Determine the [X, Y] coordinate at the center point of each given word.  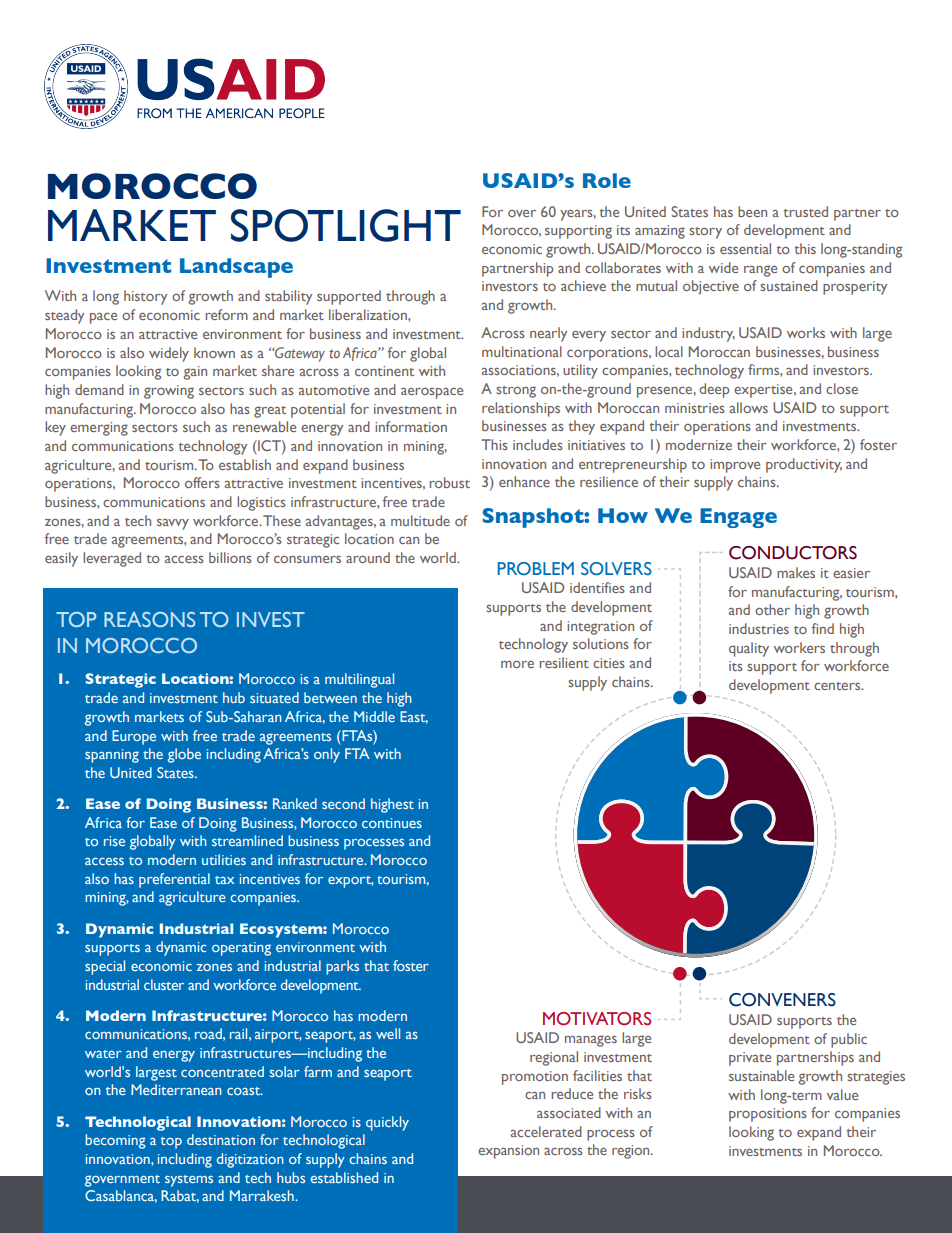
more [517, 664]
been [752, 211]
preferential [174, 880]
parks [342, 967]
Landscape [236, 268]
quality [749, 649]
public [849, 1040]
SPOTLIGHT [346, 225]
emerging [99, 429]
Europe [134, 737]
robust [449, 482]
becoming [115, 1141]
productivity [804, 465]
